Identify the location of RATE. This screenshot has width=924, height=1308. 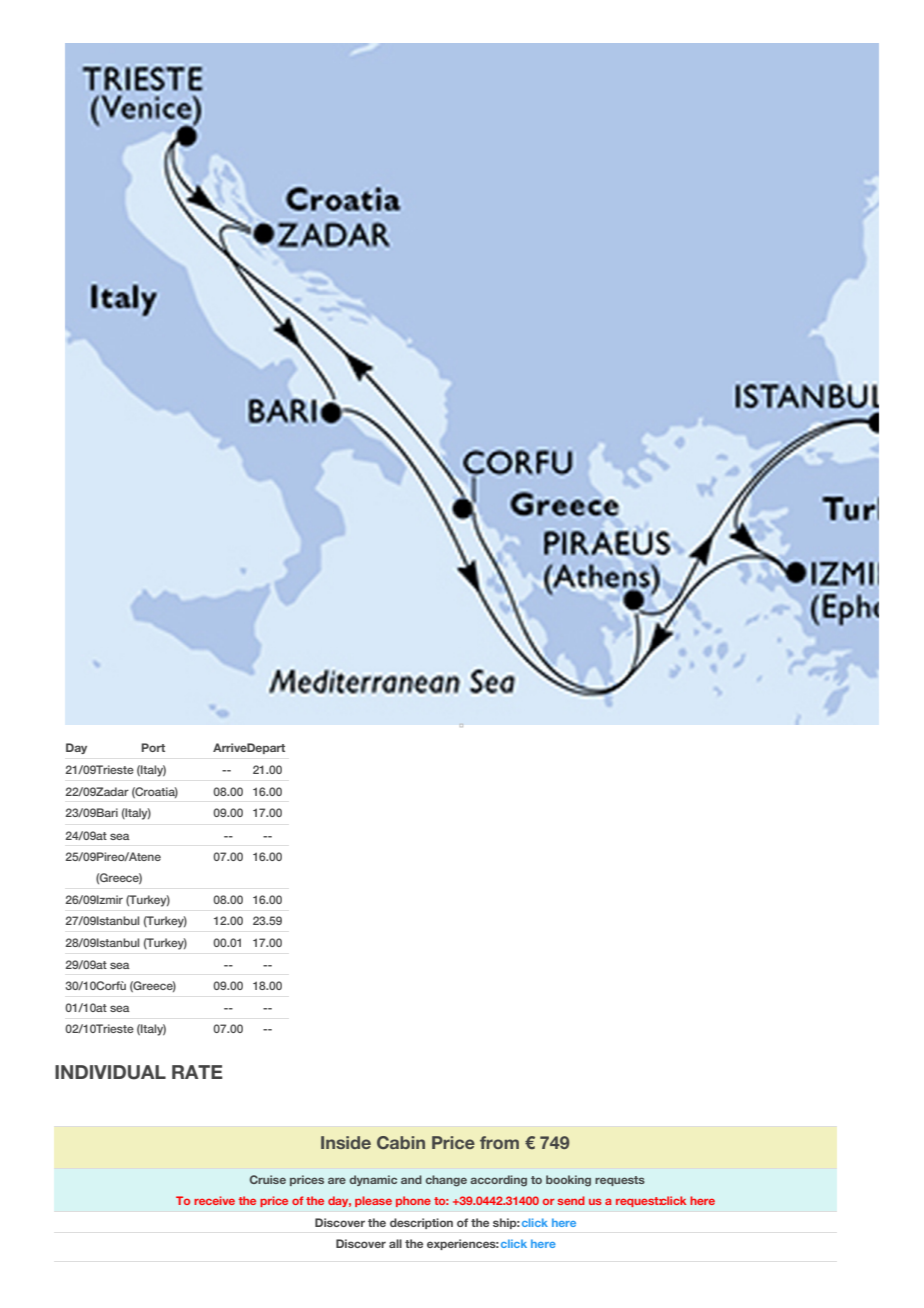
(197, 1072).
